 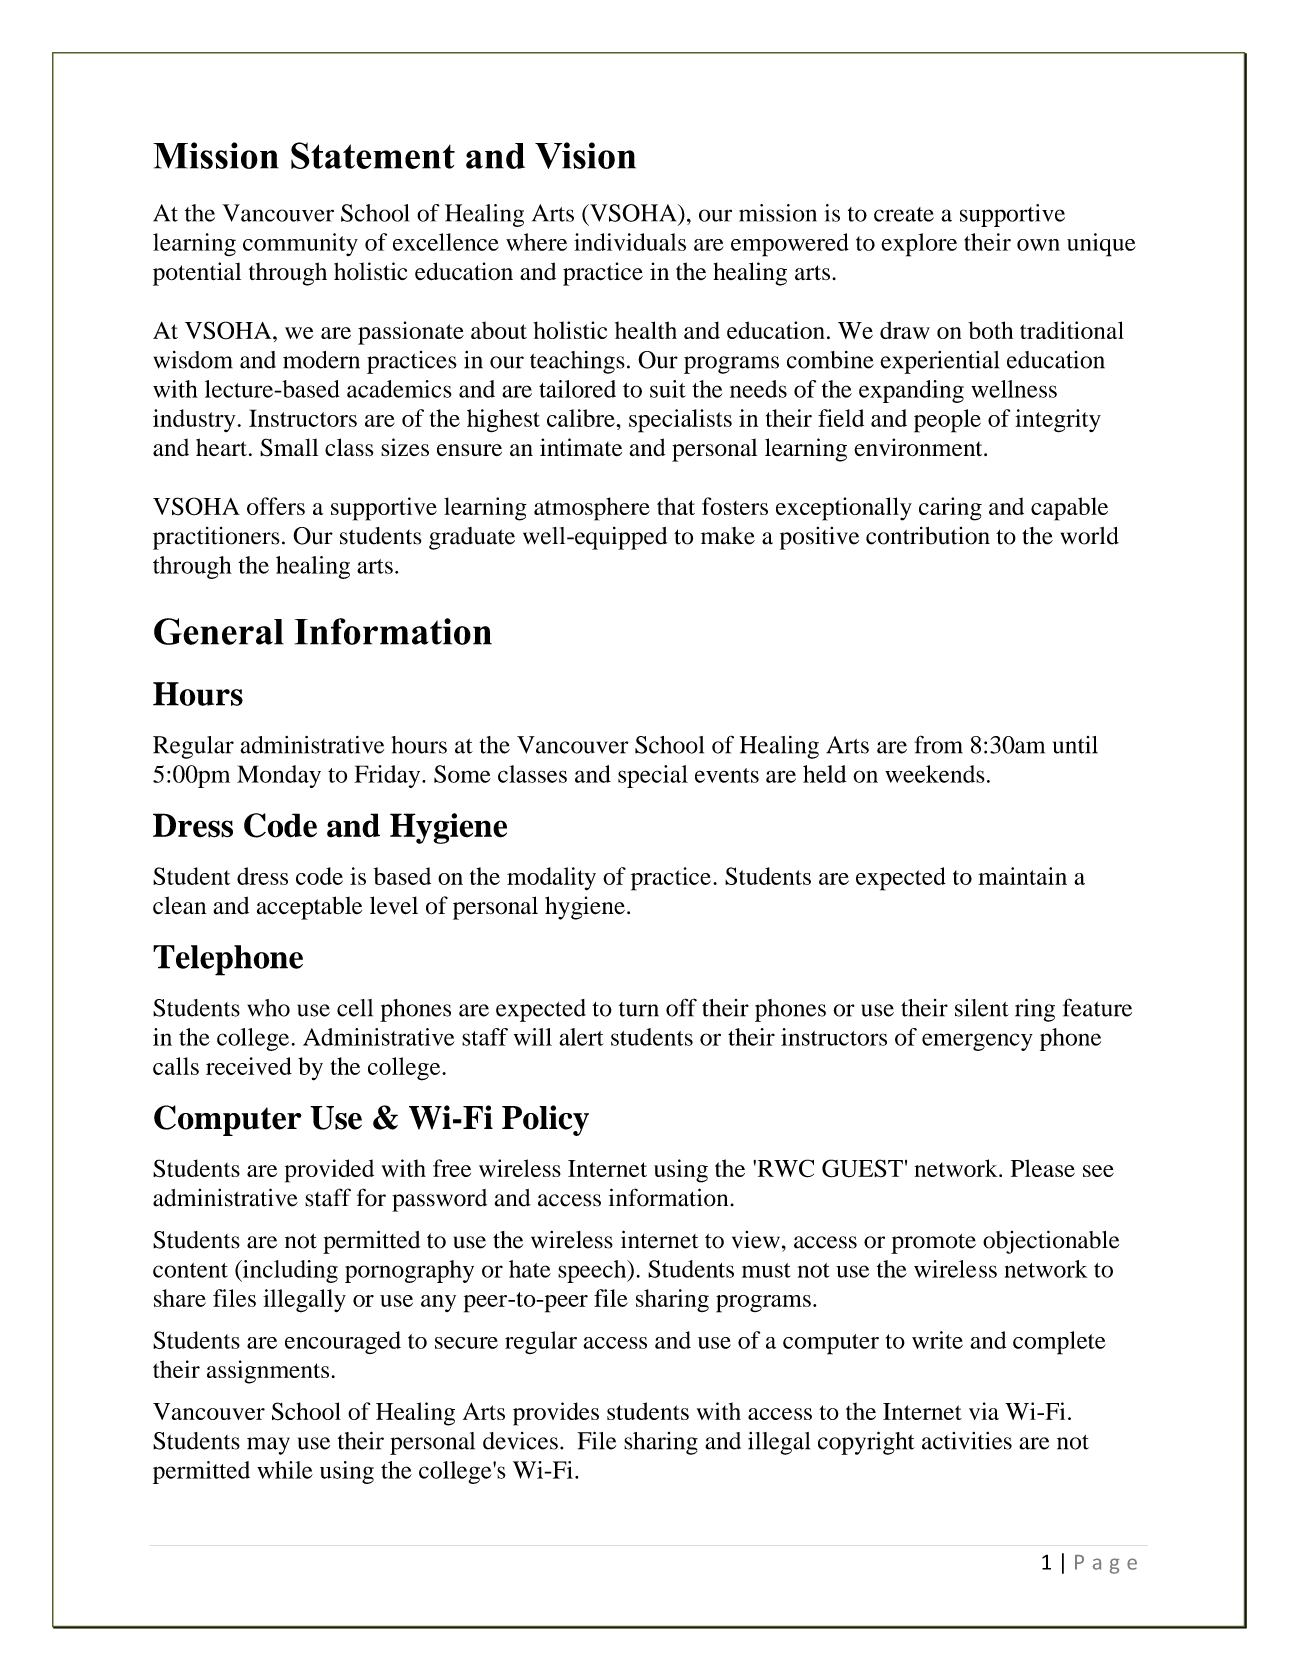 What do you see at coordinates (982, 1008) in the page?
I see `silent` at bounding box center [982, 1008].
